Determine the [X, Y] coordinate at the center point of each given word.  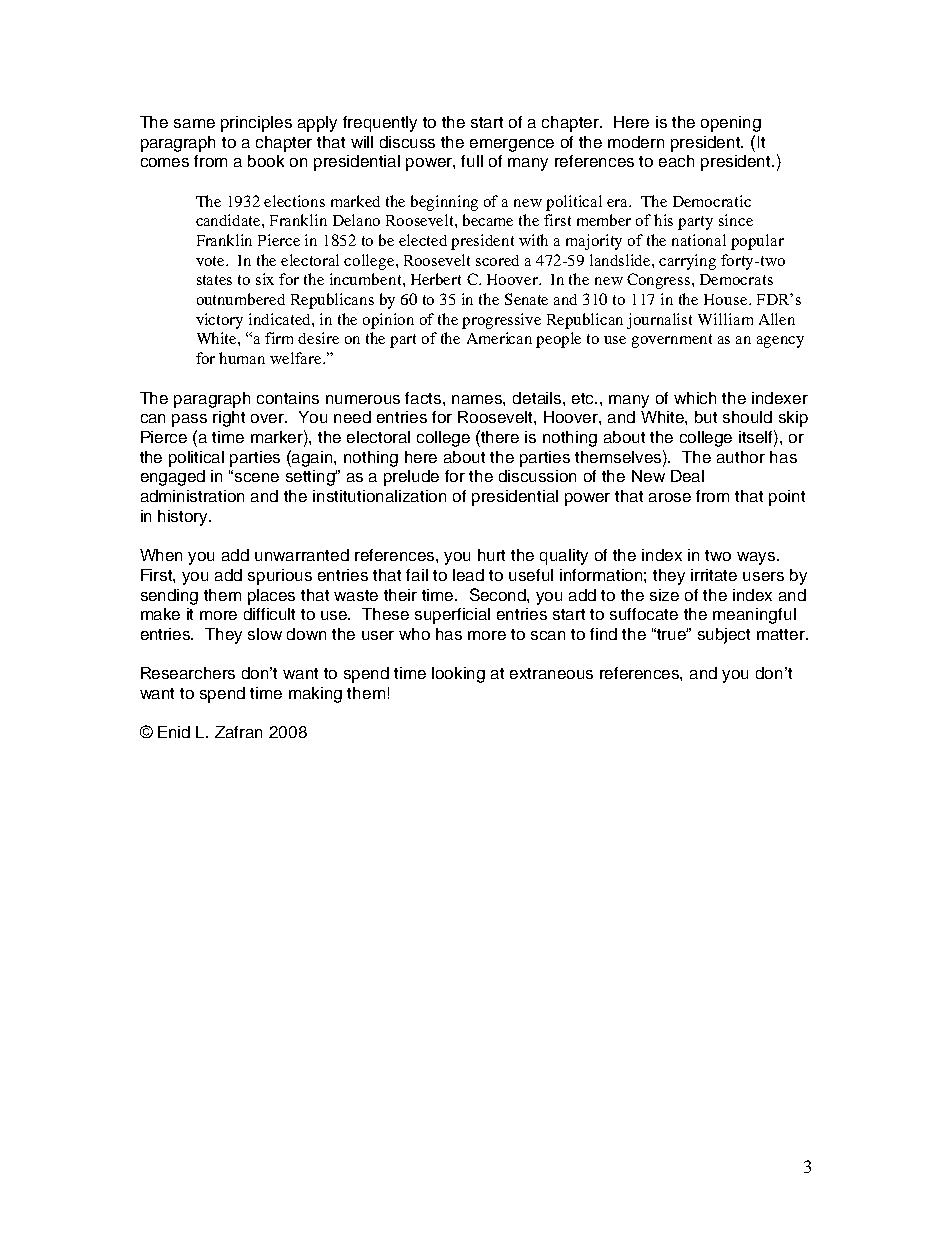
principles [256, 124]
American [499, 338]
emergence [512, 145]
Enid [174, 732]
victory [219, 321]
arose [670, 497]
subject [724, 636]
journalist [659, 321]
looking [458, 675]
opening [731, 124]
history [184, 518]
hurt [491, 555]
